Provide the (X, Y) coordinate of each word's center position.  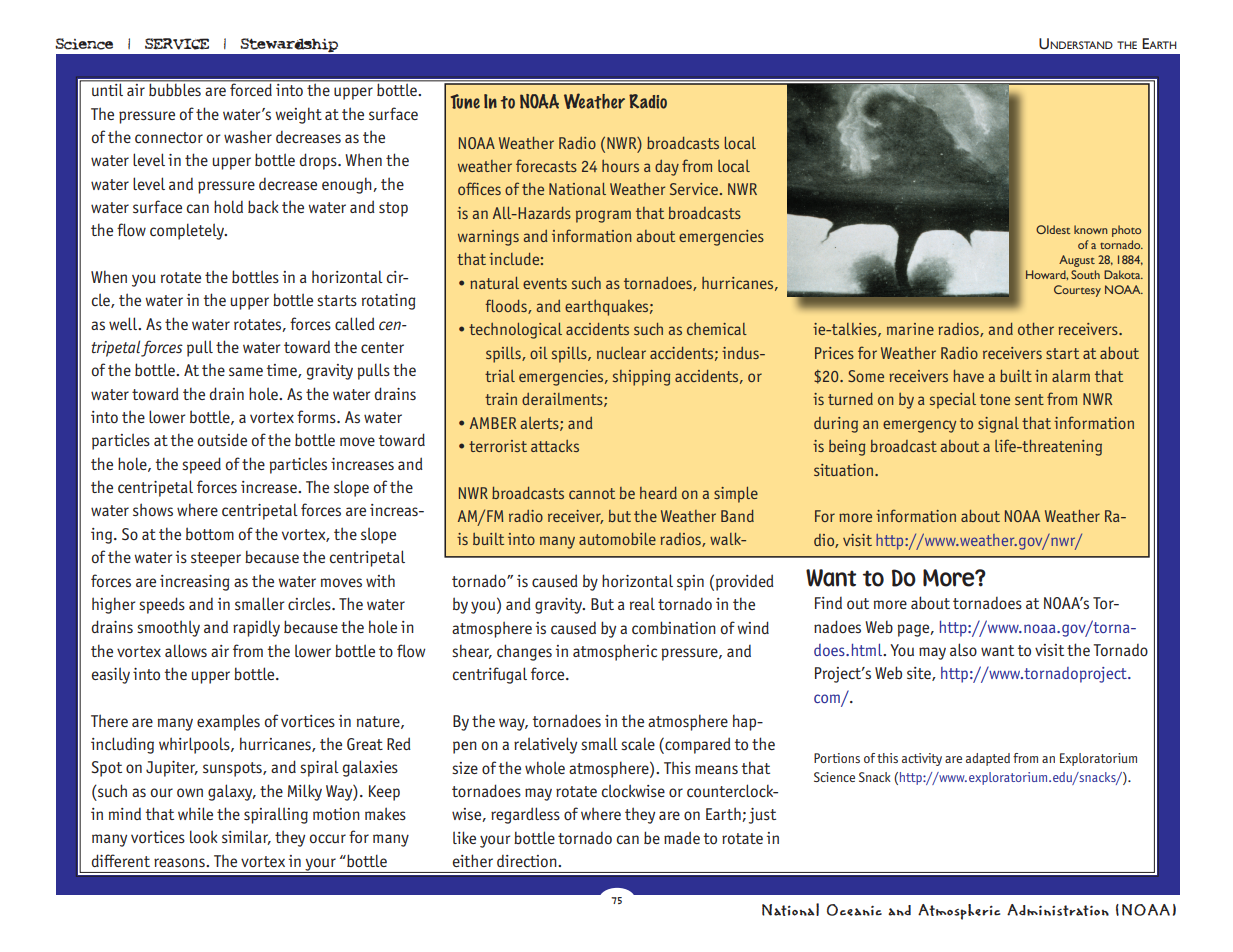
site (920, 674)
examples (228, 722)
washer (248, 137)
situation (843, 470)
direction (528, 861)
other (1036, 329)
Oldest (1053, 229)
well (124, 323)
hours (620, 166)
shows (153, 510)
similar (246, 837)
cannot (592, 493)
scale (638, 743)
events (545, 283)
